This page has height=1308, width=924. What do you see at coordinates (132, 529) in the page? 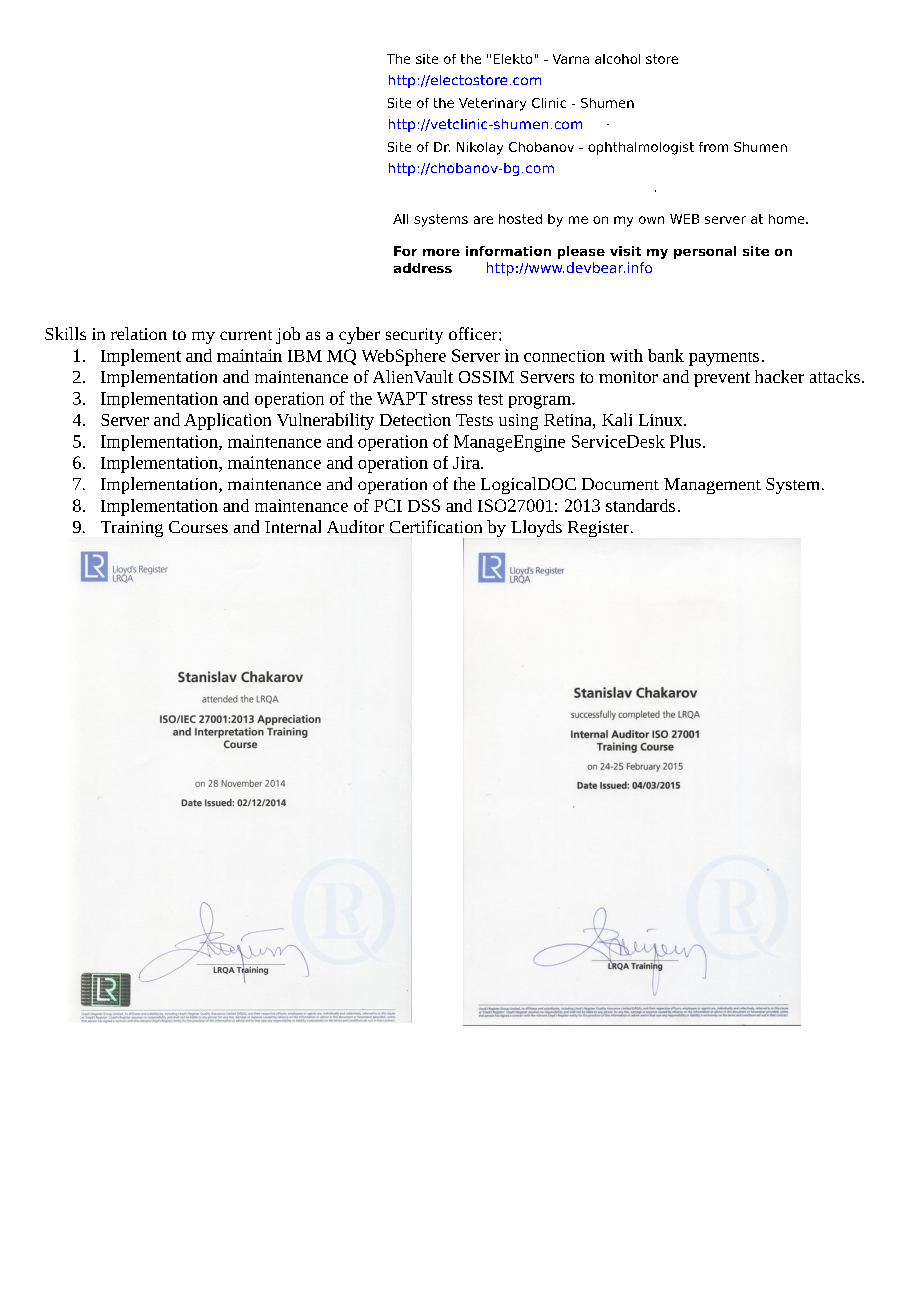
I see `Training` at bounding box center [132, 529].
